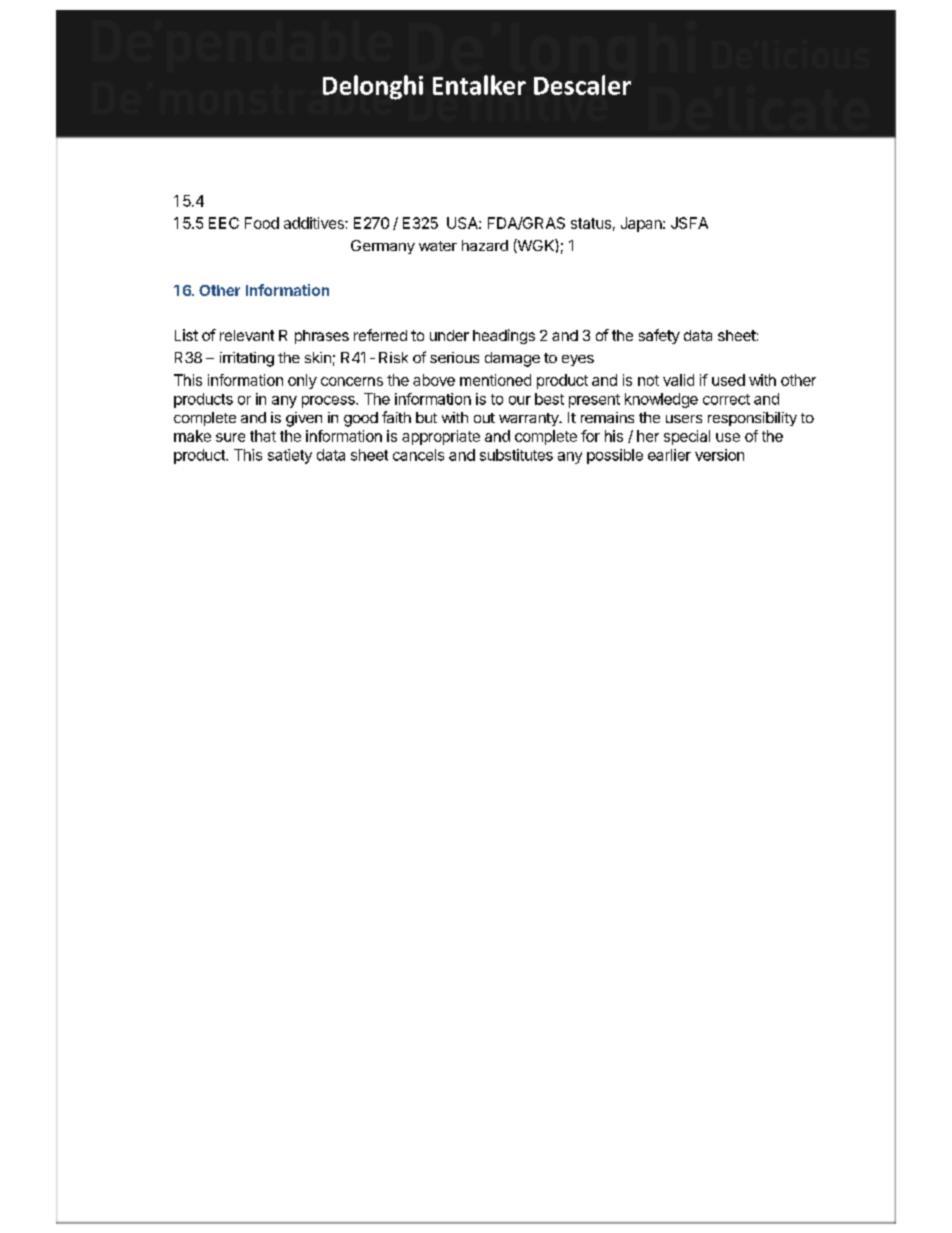 Image resolution: width=952 pixels, height=1233 pixels. I want to click on relevant, so click(247, 335).
